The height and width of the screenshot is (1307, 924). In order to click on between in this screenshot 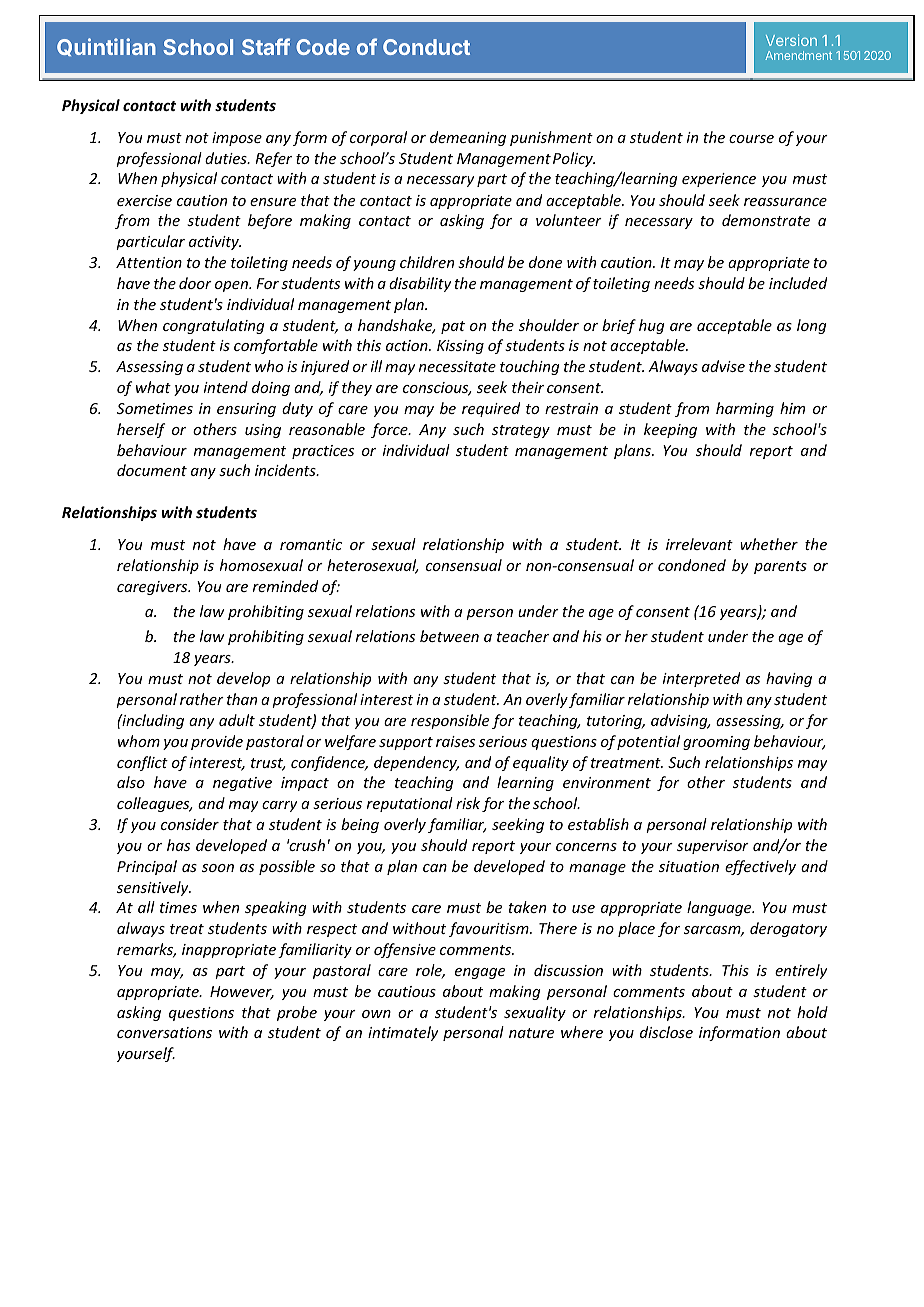, I will do `click(449, 636)`.
